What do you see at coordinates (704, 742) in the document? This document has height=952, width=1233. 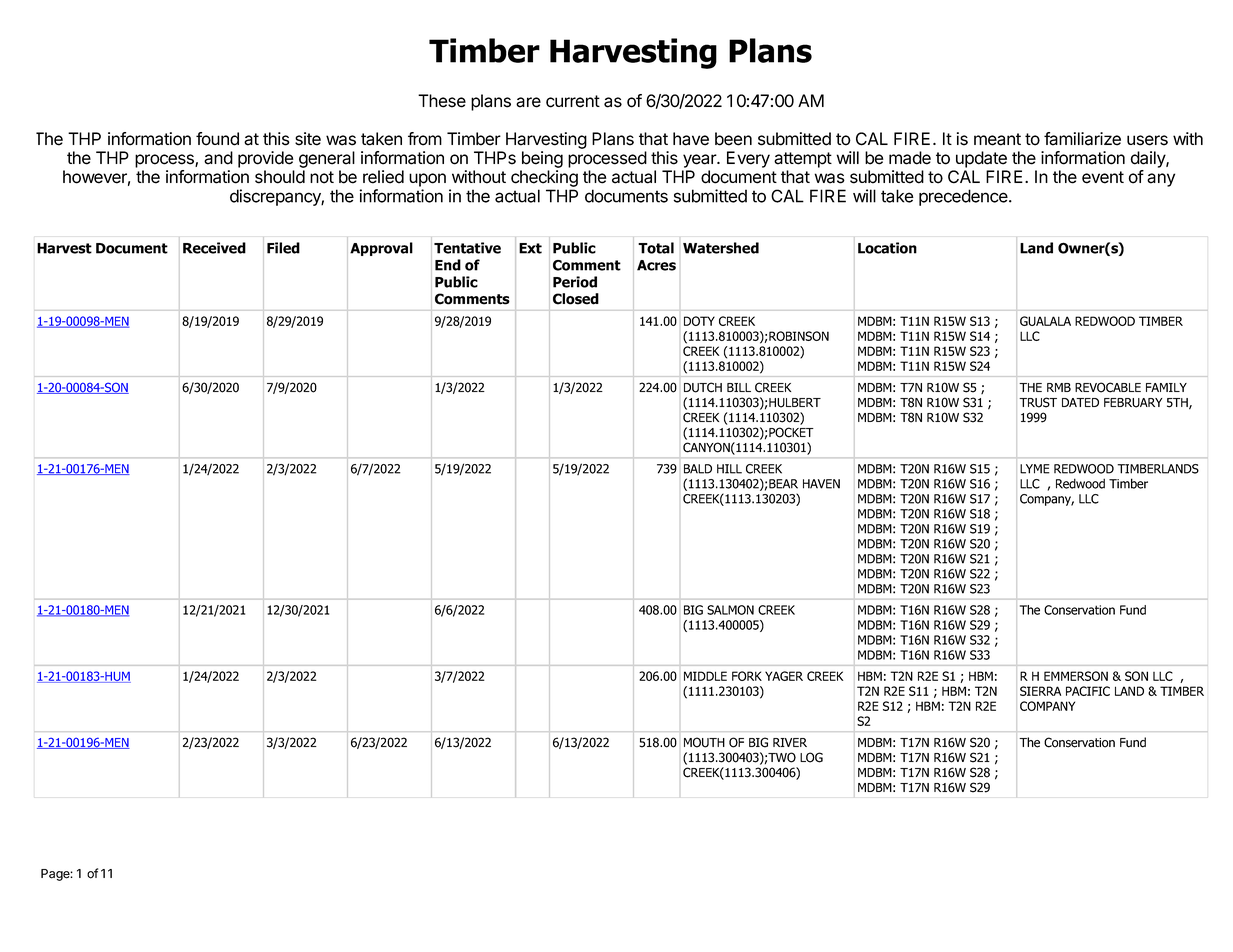 I see `MOUTH` at bounding box center [704, 742].
